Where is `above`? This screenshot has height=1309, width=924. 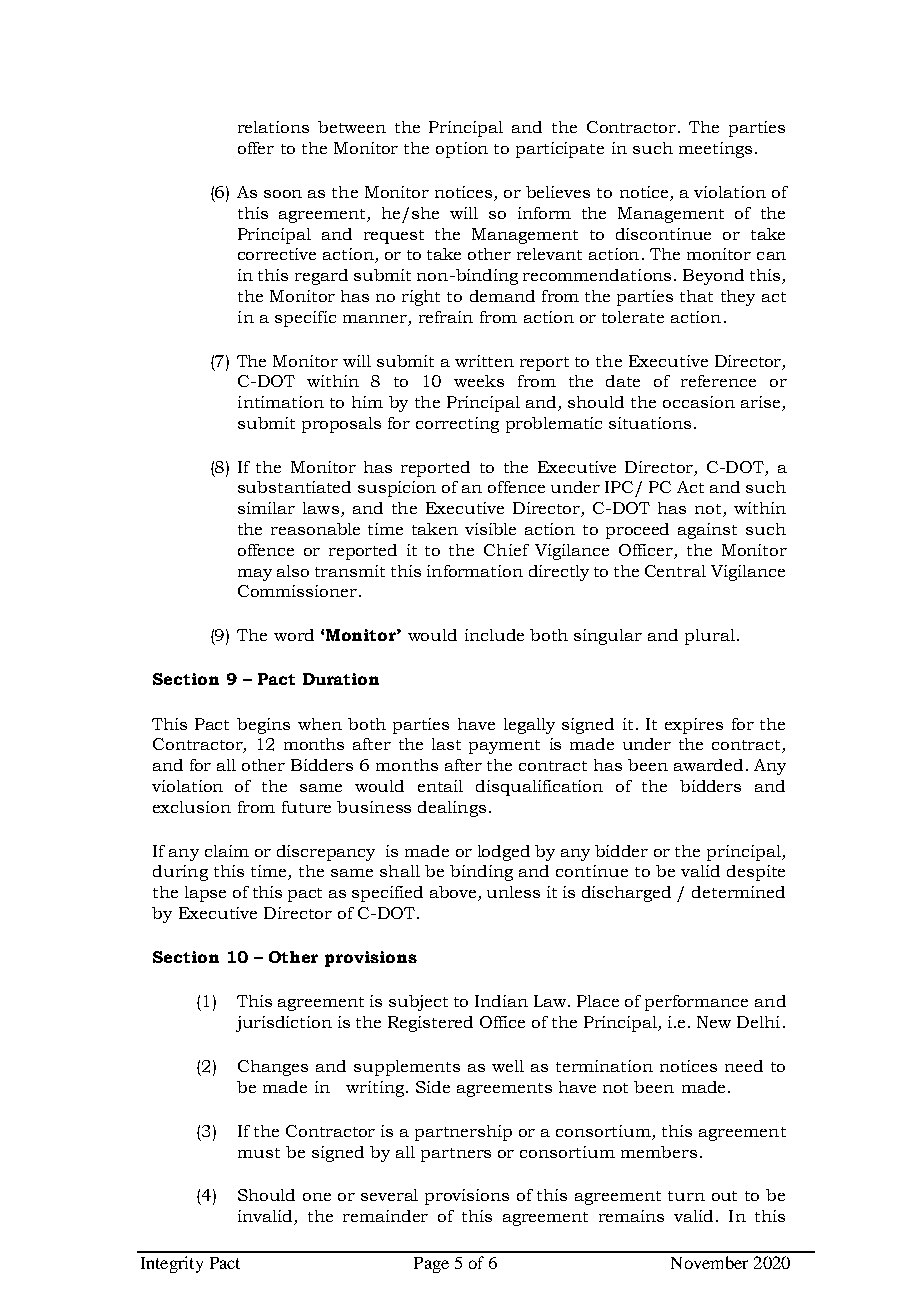 above is located at coordinates (454, 893).
